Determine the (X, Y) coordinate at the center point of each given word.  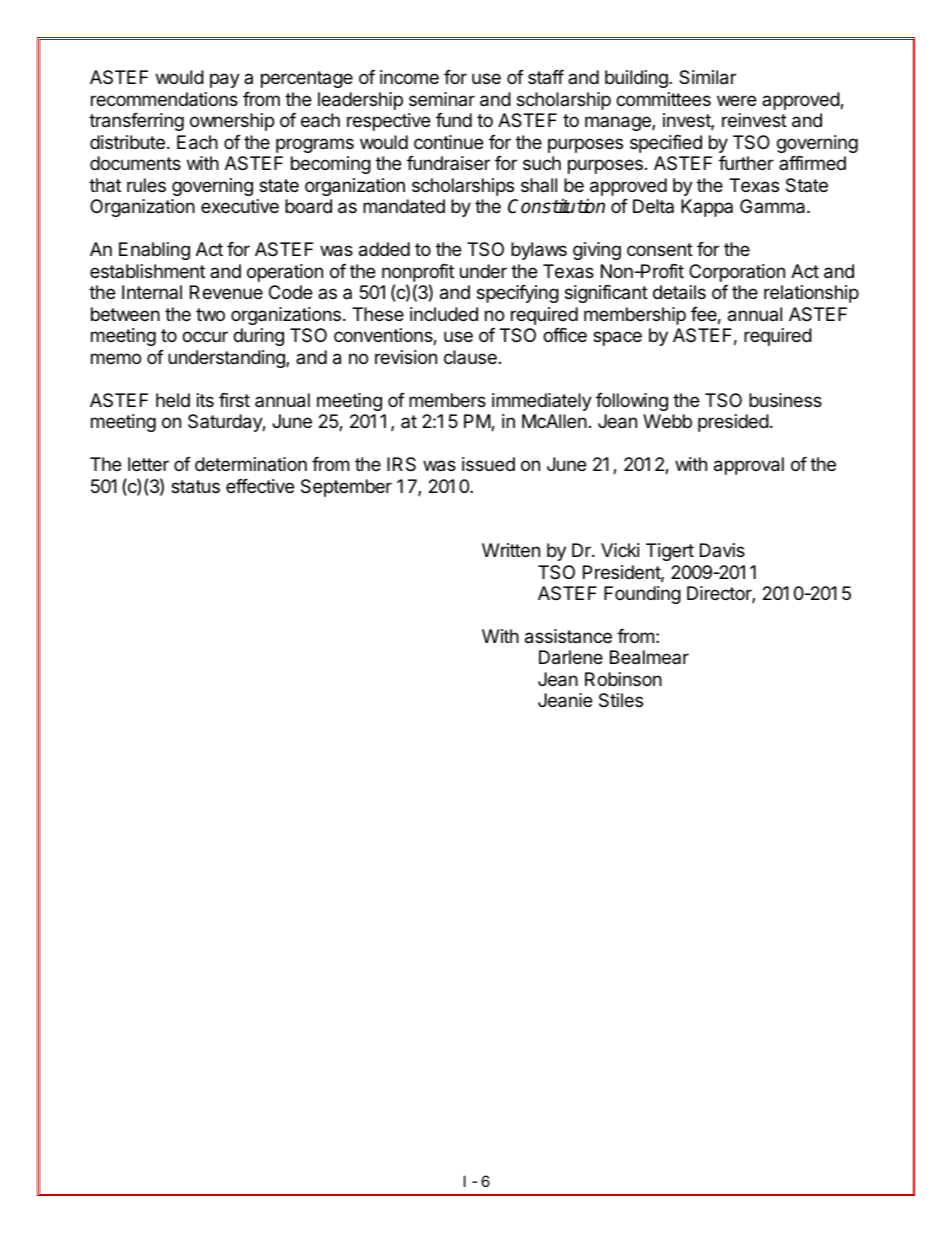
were (736, 100)
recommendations (164, 99)
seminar (442, 99)
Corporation (737, 273)
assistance (568, 636)
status (195, 487)
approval (749, 466)
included (444, 314)
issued (488, 464)
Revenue (226, 292)
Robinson (623, 679)
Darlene (571, 657)
